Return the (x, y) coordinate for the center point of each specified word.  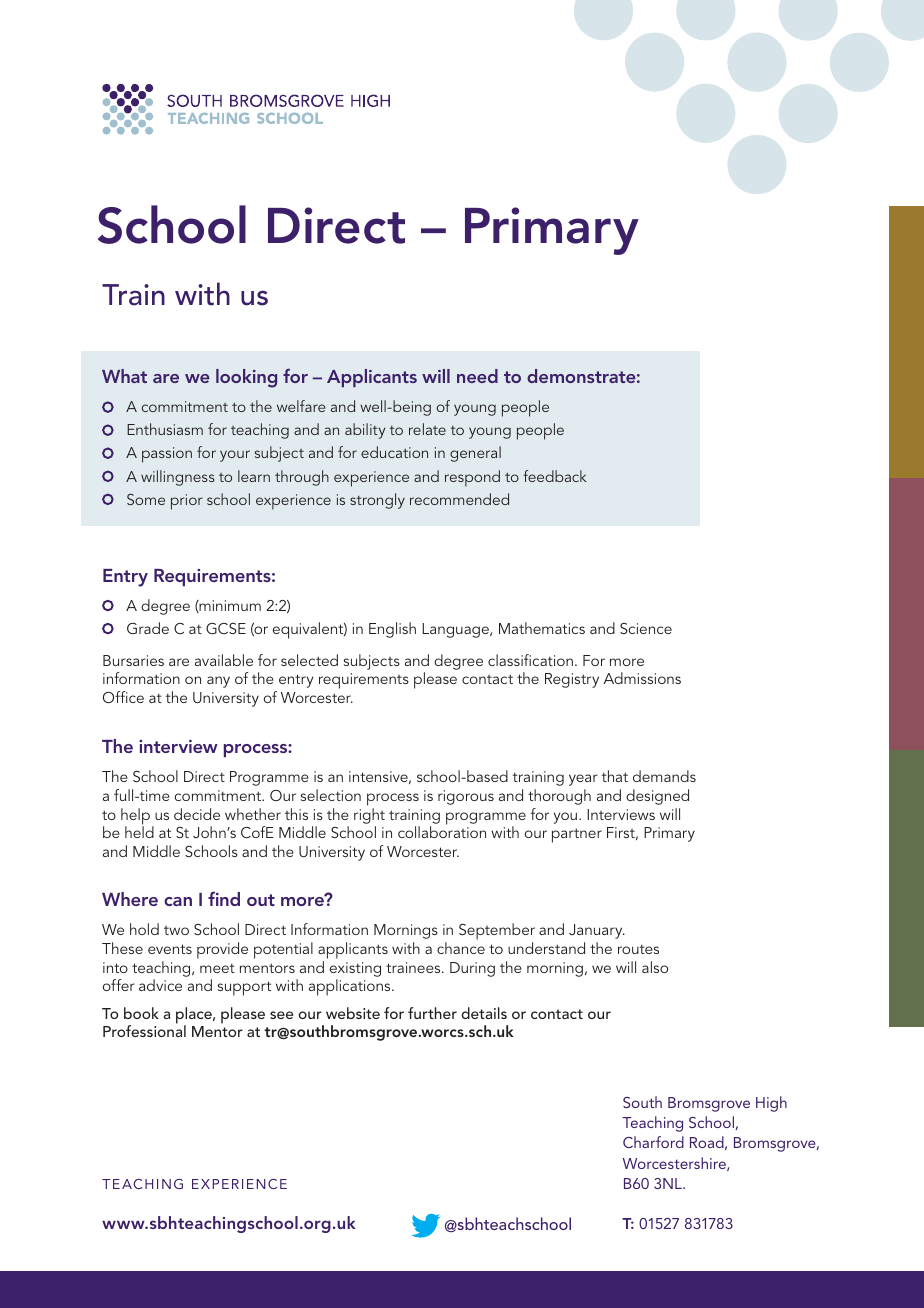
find (224, 898)
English (392, 630)
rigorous (466, 797)
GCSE (226, 629)
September (497, 933)
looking (246, 378)
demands (664, 776)
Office (123, 697)
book (141, 1013)
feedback (555, 476)
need (477, 376)
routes (638, 949)
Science (646, 628)
